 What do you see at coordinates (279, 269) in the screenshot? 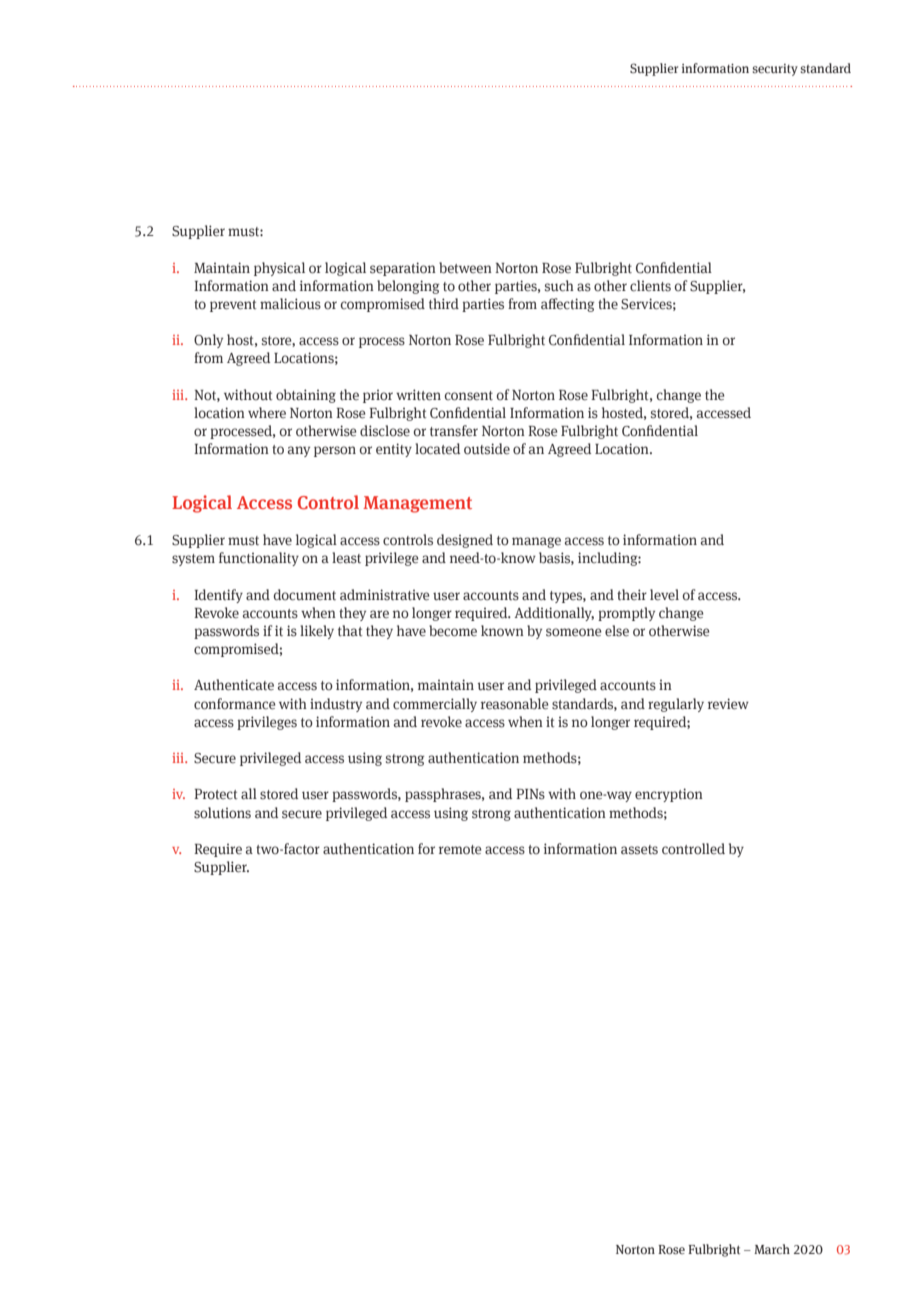
I see `physical` at bounding box center [279, 269].
